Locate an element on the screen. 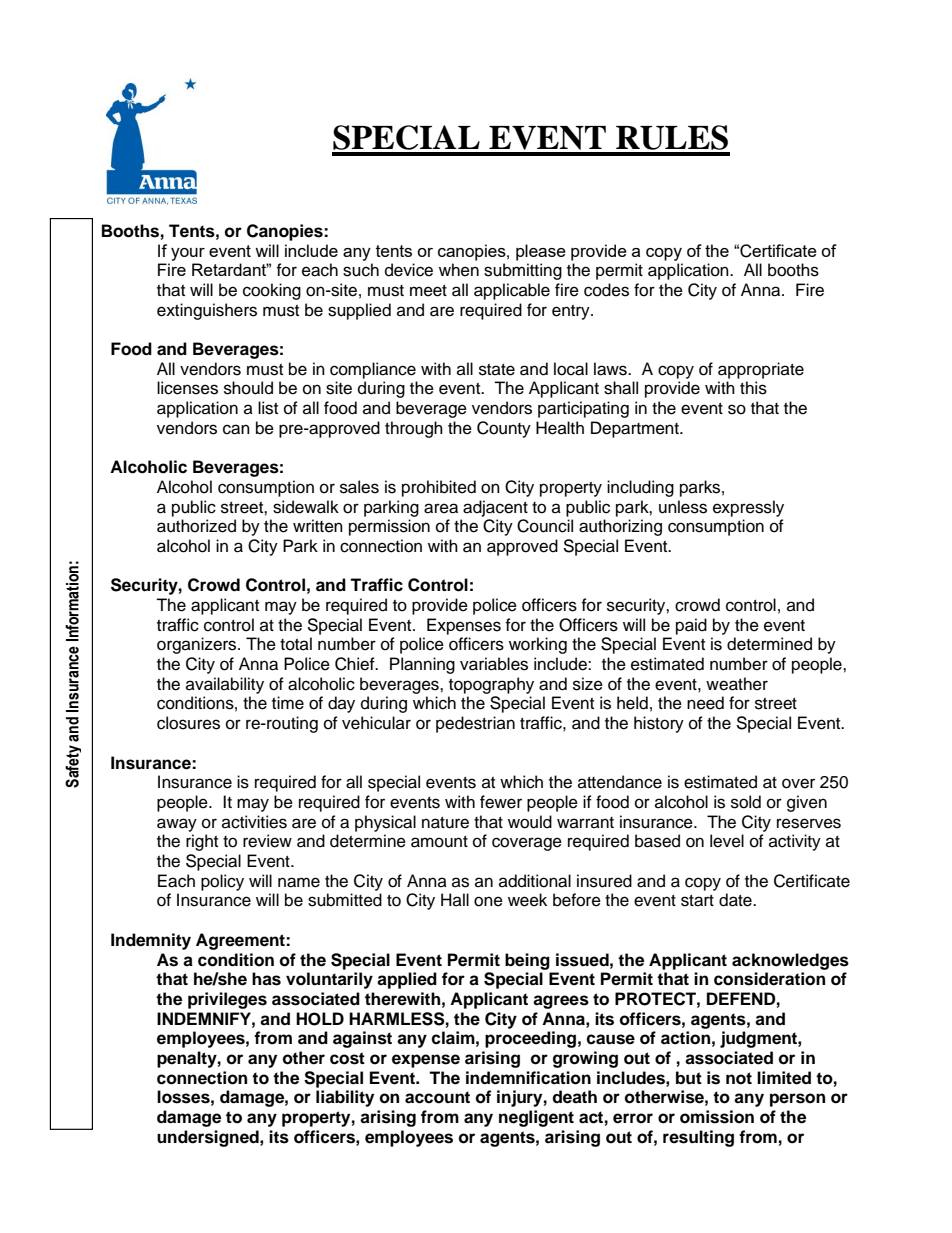 This screenshot has height=1233, width=952. one is located at coordinates (488, 901).
